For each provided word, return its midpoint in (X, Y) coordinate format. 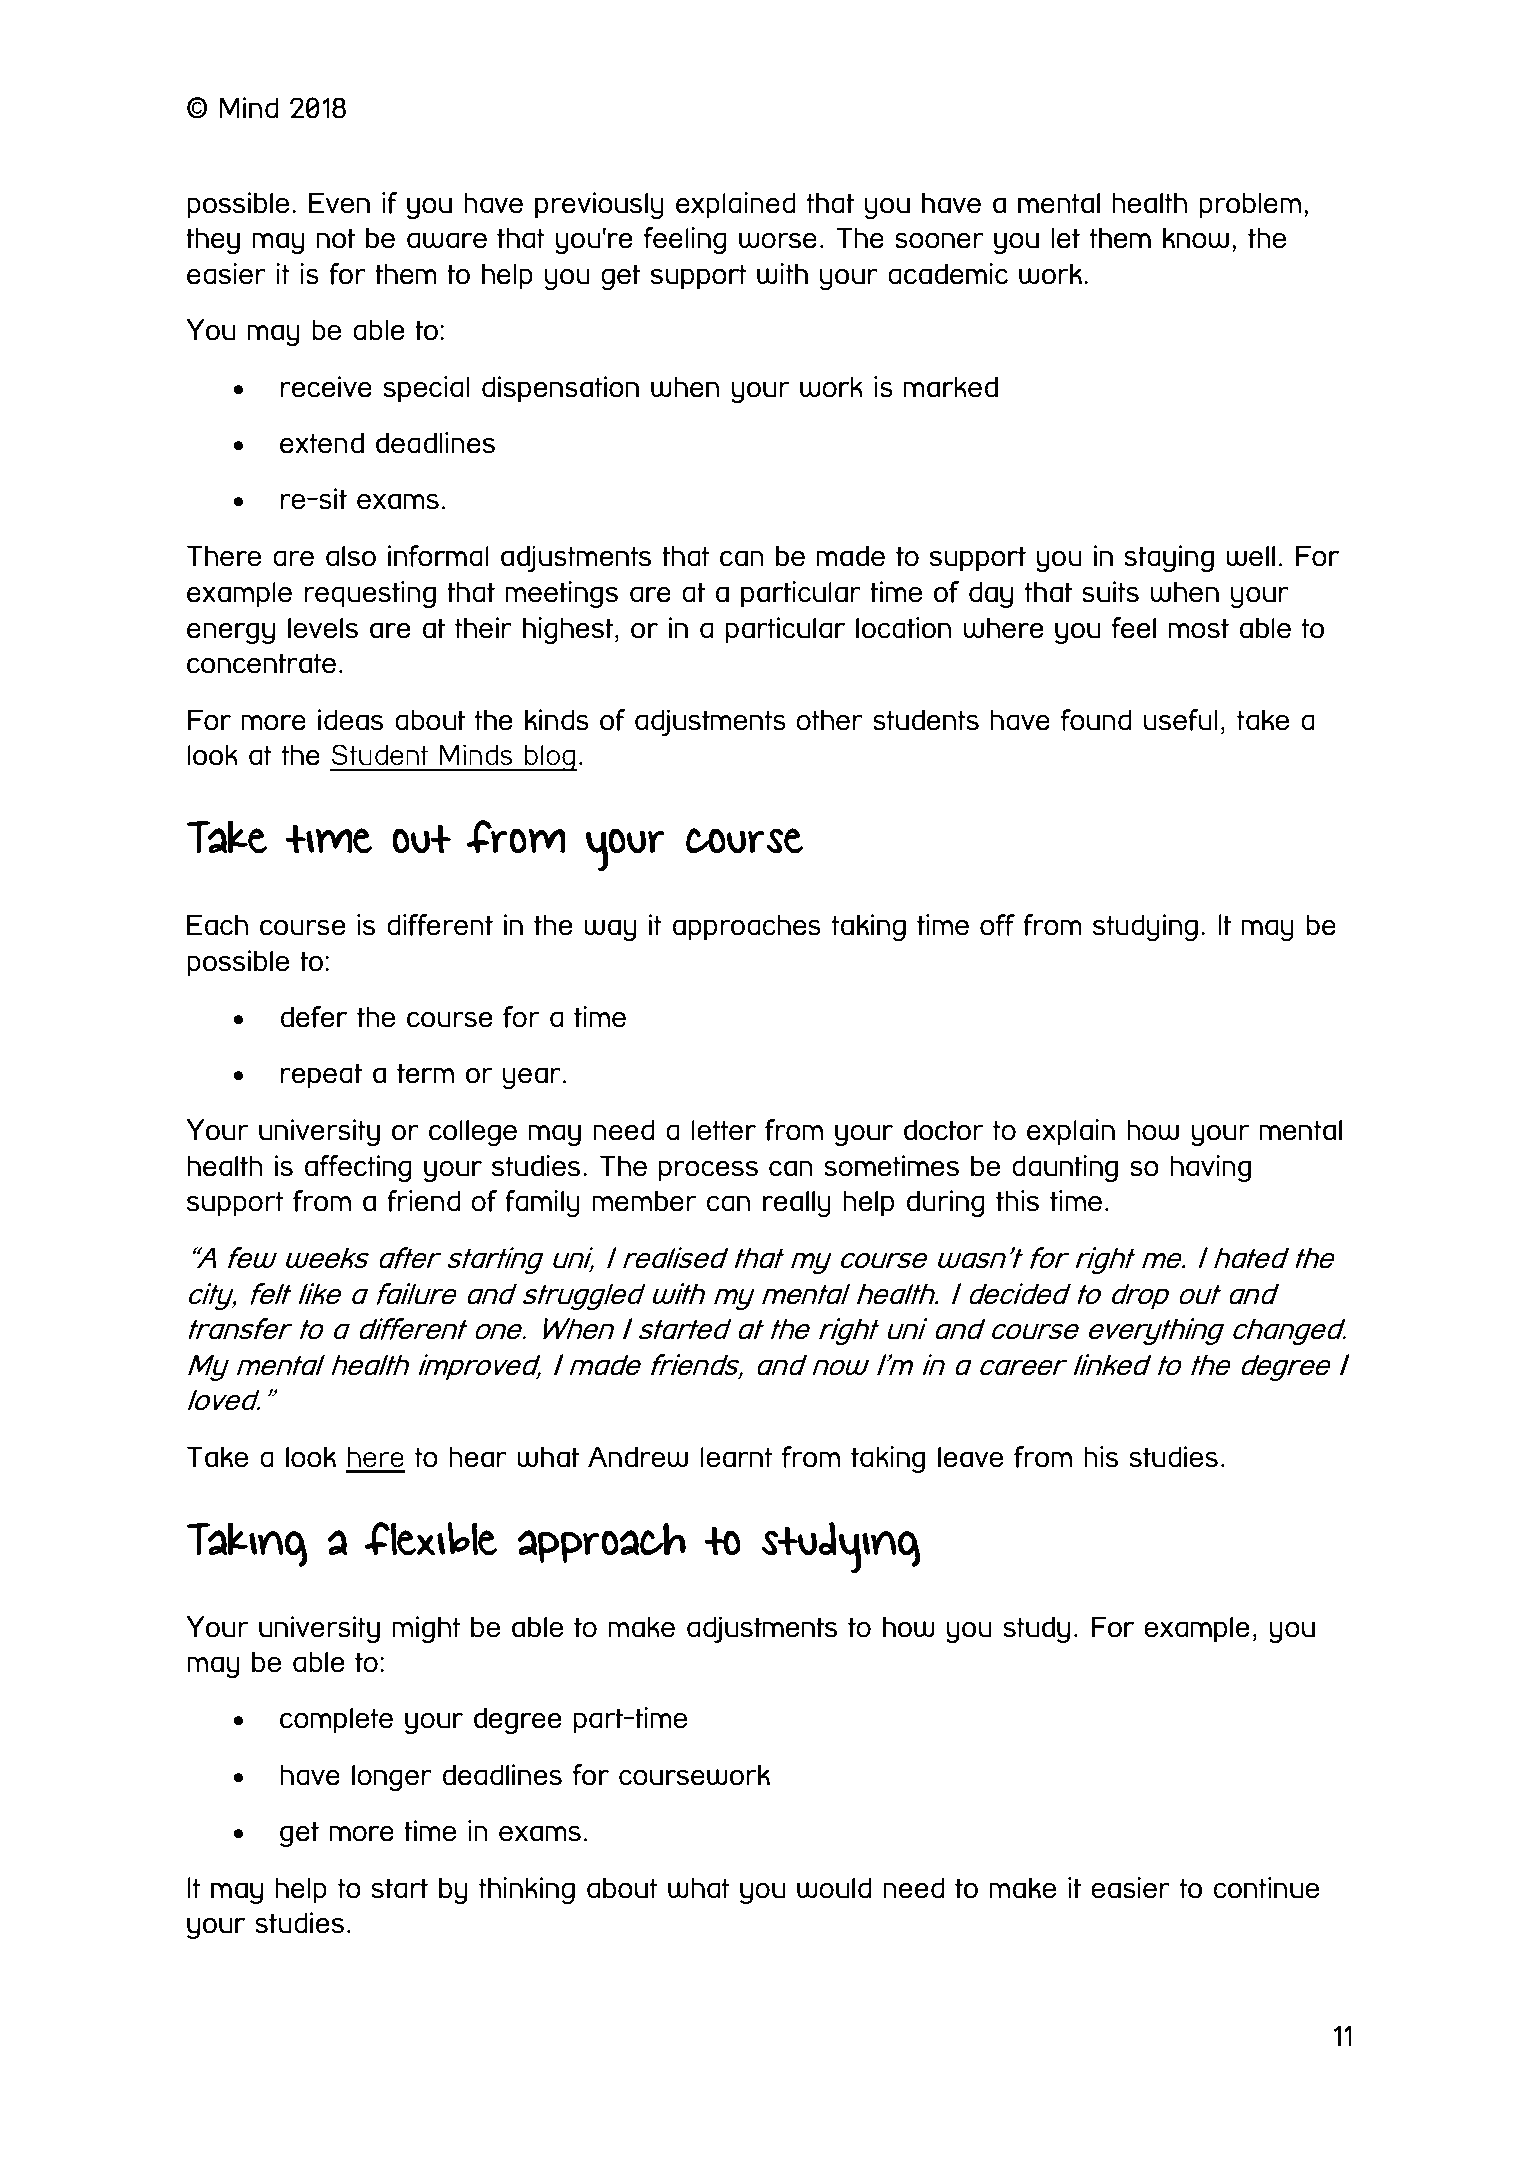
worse (778, 240)
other (829, 720)
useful (1180, 720)
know (1196, 238)
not (336, 238)
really (797, 1204)
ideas (350, 720)
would (834, 1888)
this (1017, 1201)
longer (392, 1777)
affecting (358, 1168)
